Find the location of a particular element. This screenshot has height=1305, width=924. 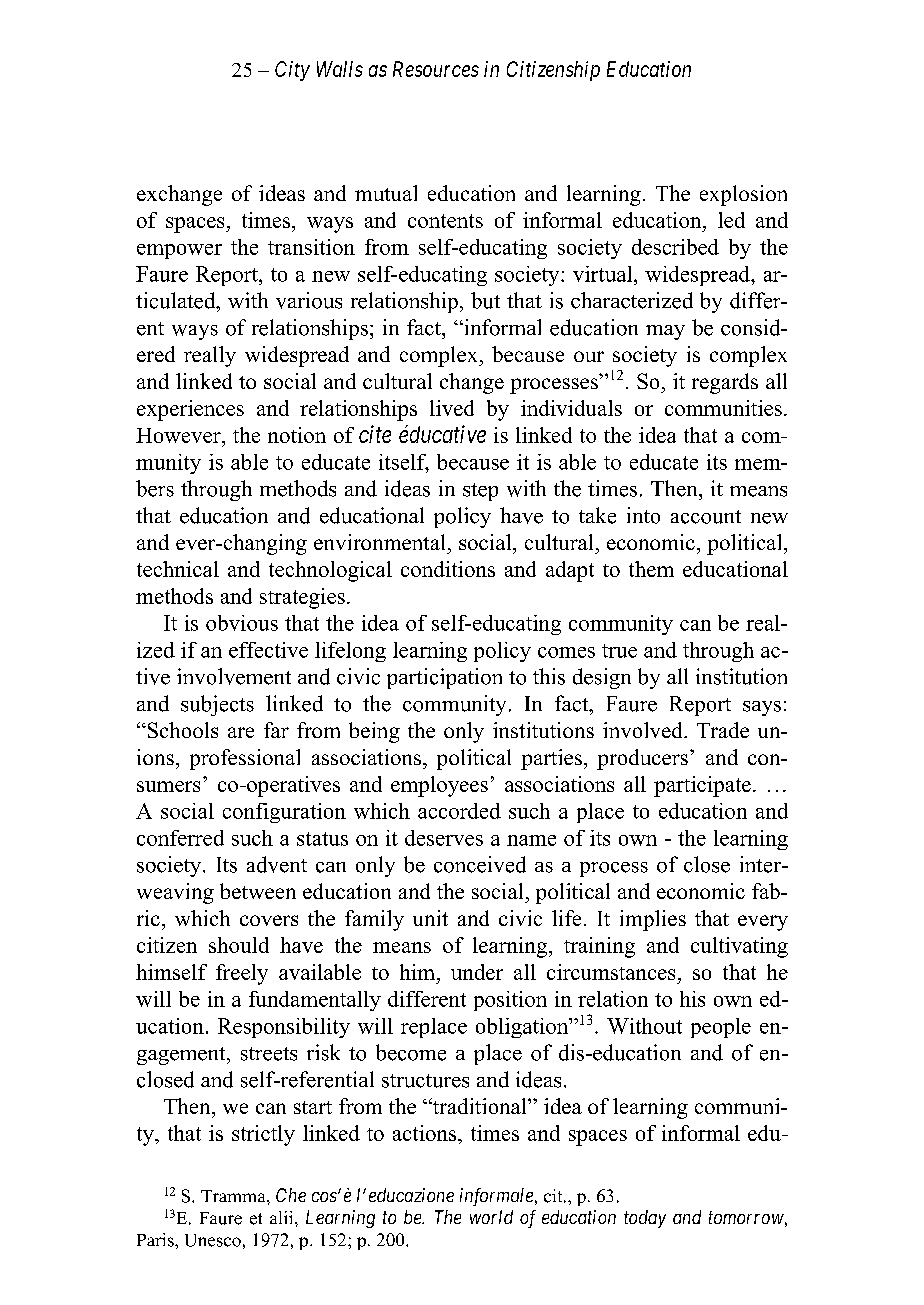

should is located at coordinates (239, 945).
